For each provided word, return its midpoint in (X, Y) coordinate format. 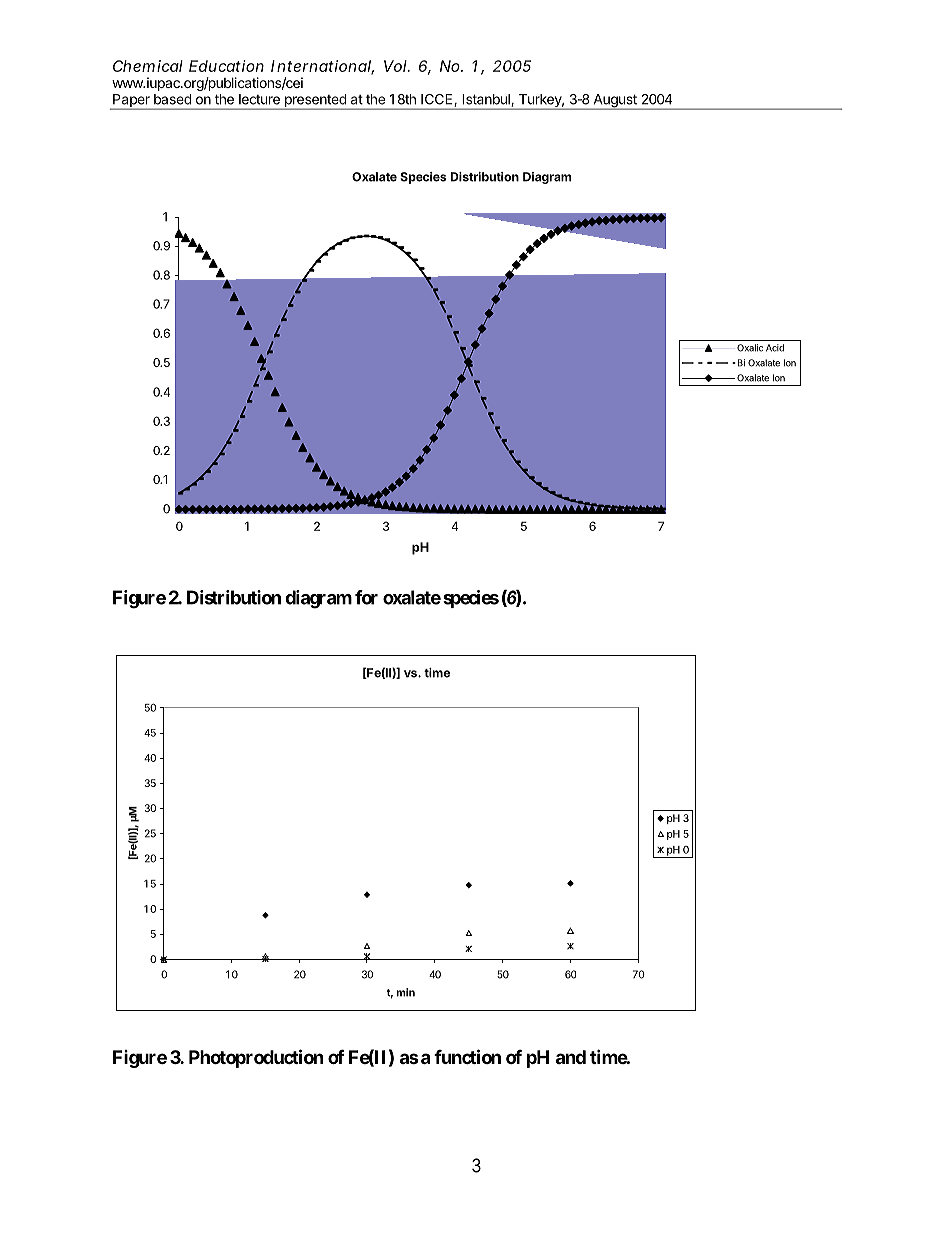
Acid (775, 348)
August (615, 102)
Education (226, 66)
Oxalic (750, 348)
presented (315, 102)
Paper (131, 102)
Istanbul (487, 100)
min (406, 992)
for (366, 597)
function (467, 1056)
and (571, 1057)
